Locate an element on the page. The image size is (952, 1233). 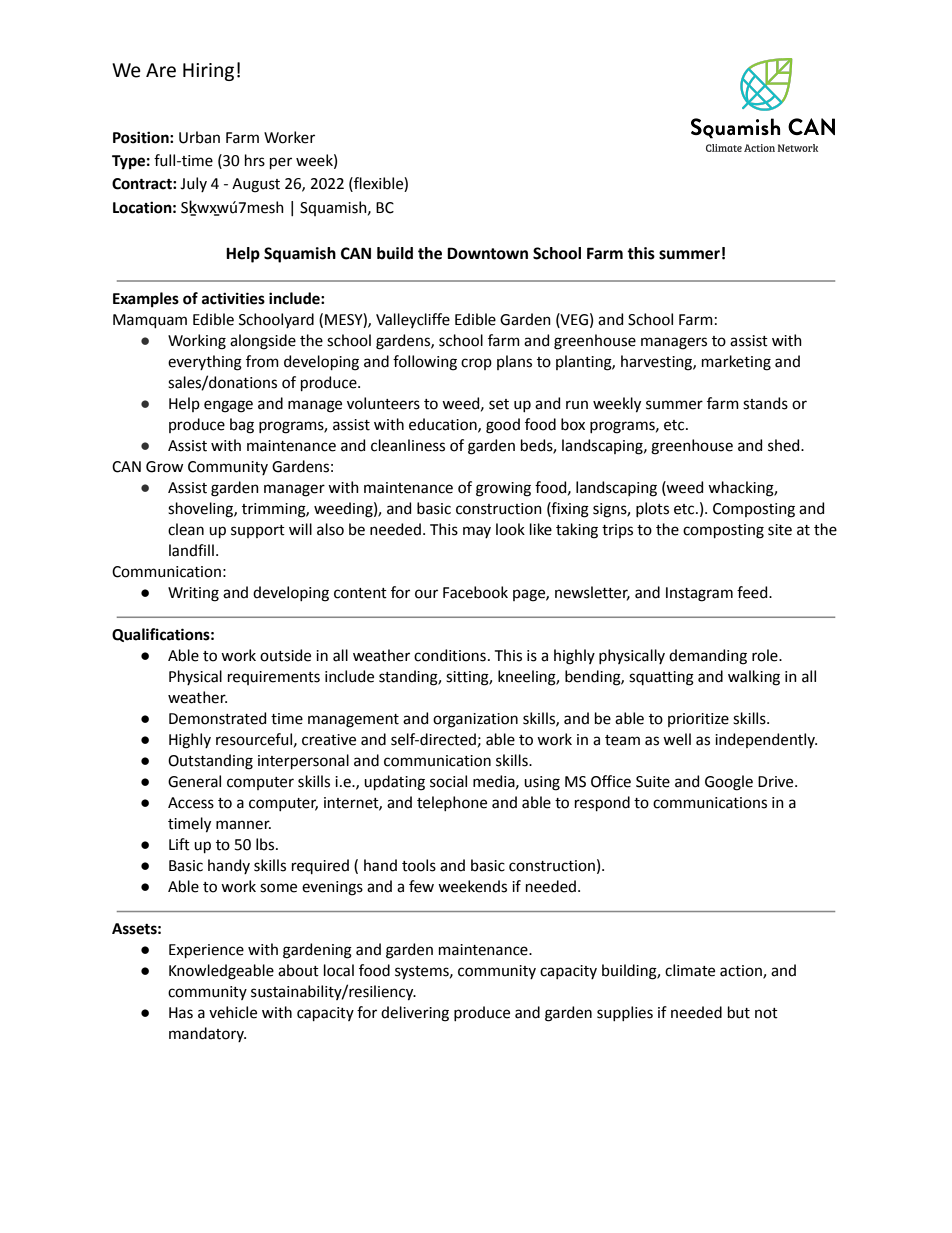
Hiring is located at coordinates (208, 72).
